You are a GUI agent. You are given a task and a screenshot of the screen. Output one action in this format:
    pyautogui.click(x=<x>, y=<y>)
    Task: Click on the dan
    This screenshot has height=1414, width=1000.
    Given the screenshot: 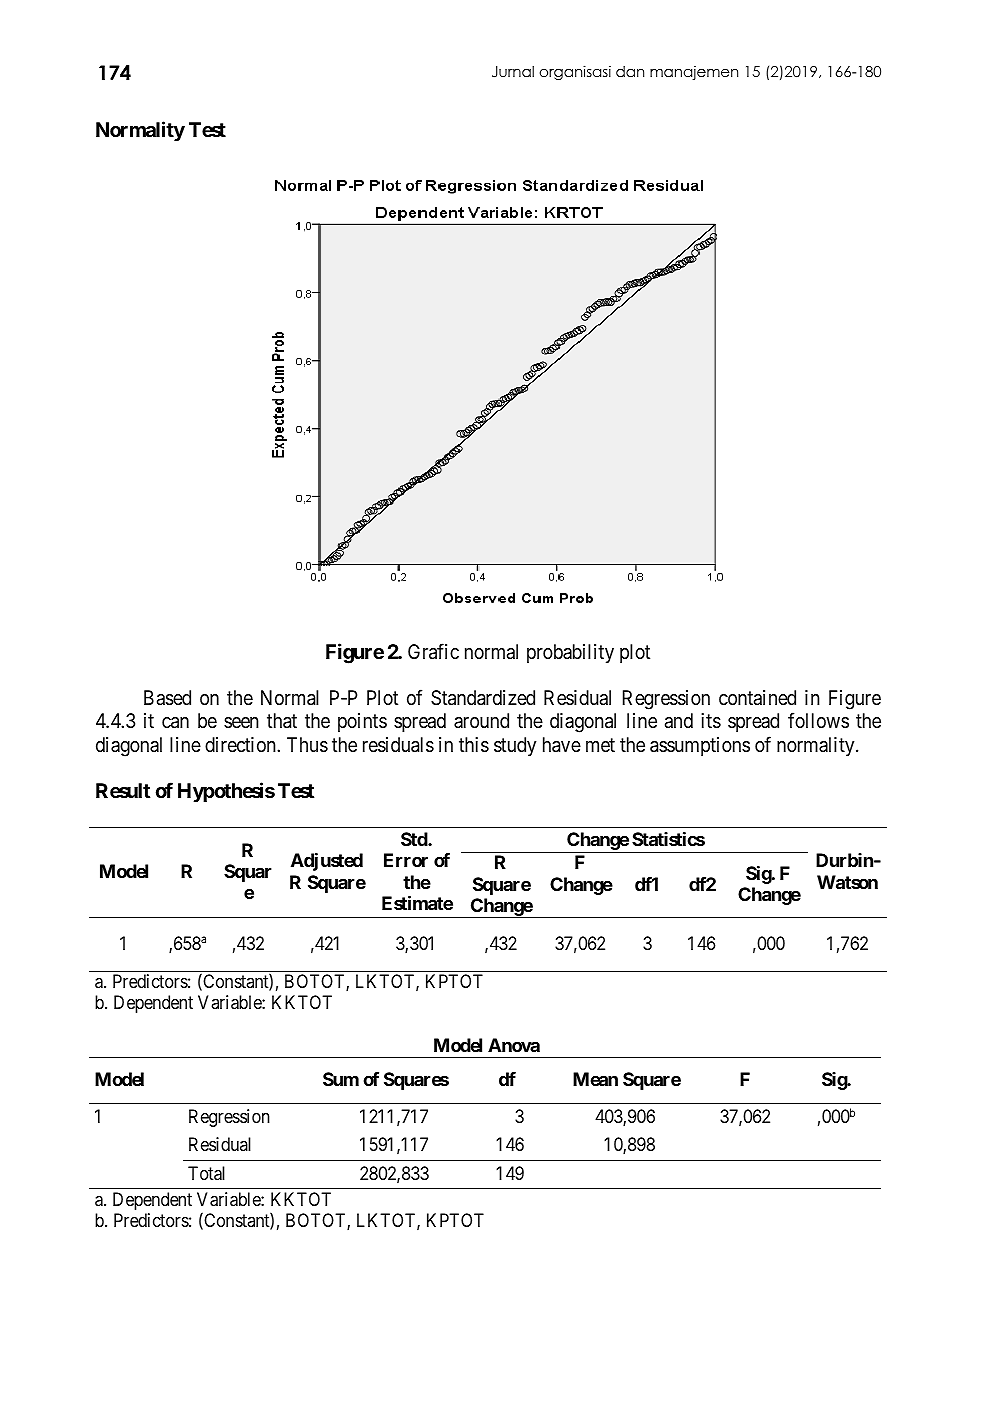 What is the action you would take?
    pyautogui.click(x=630, y=71)
